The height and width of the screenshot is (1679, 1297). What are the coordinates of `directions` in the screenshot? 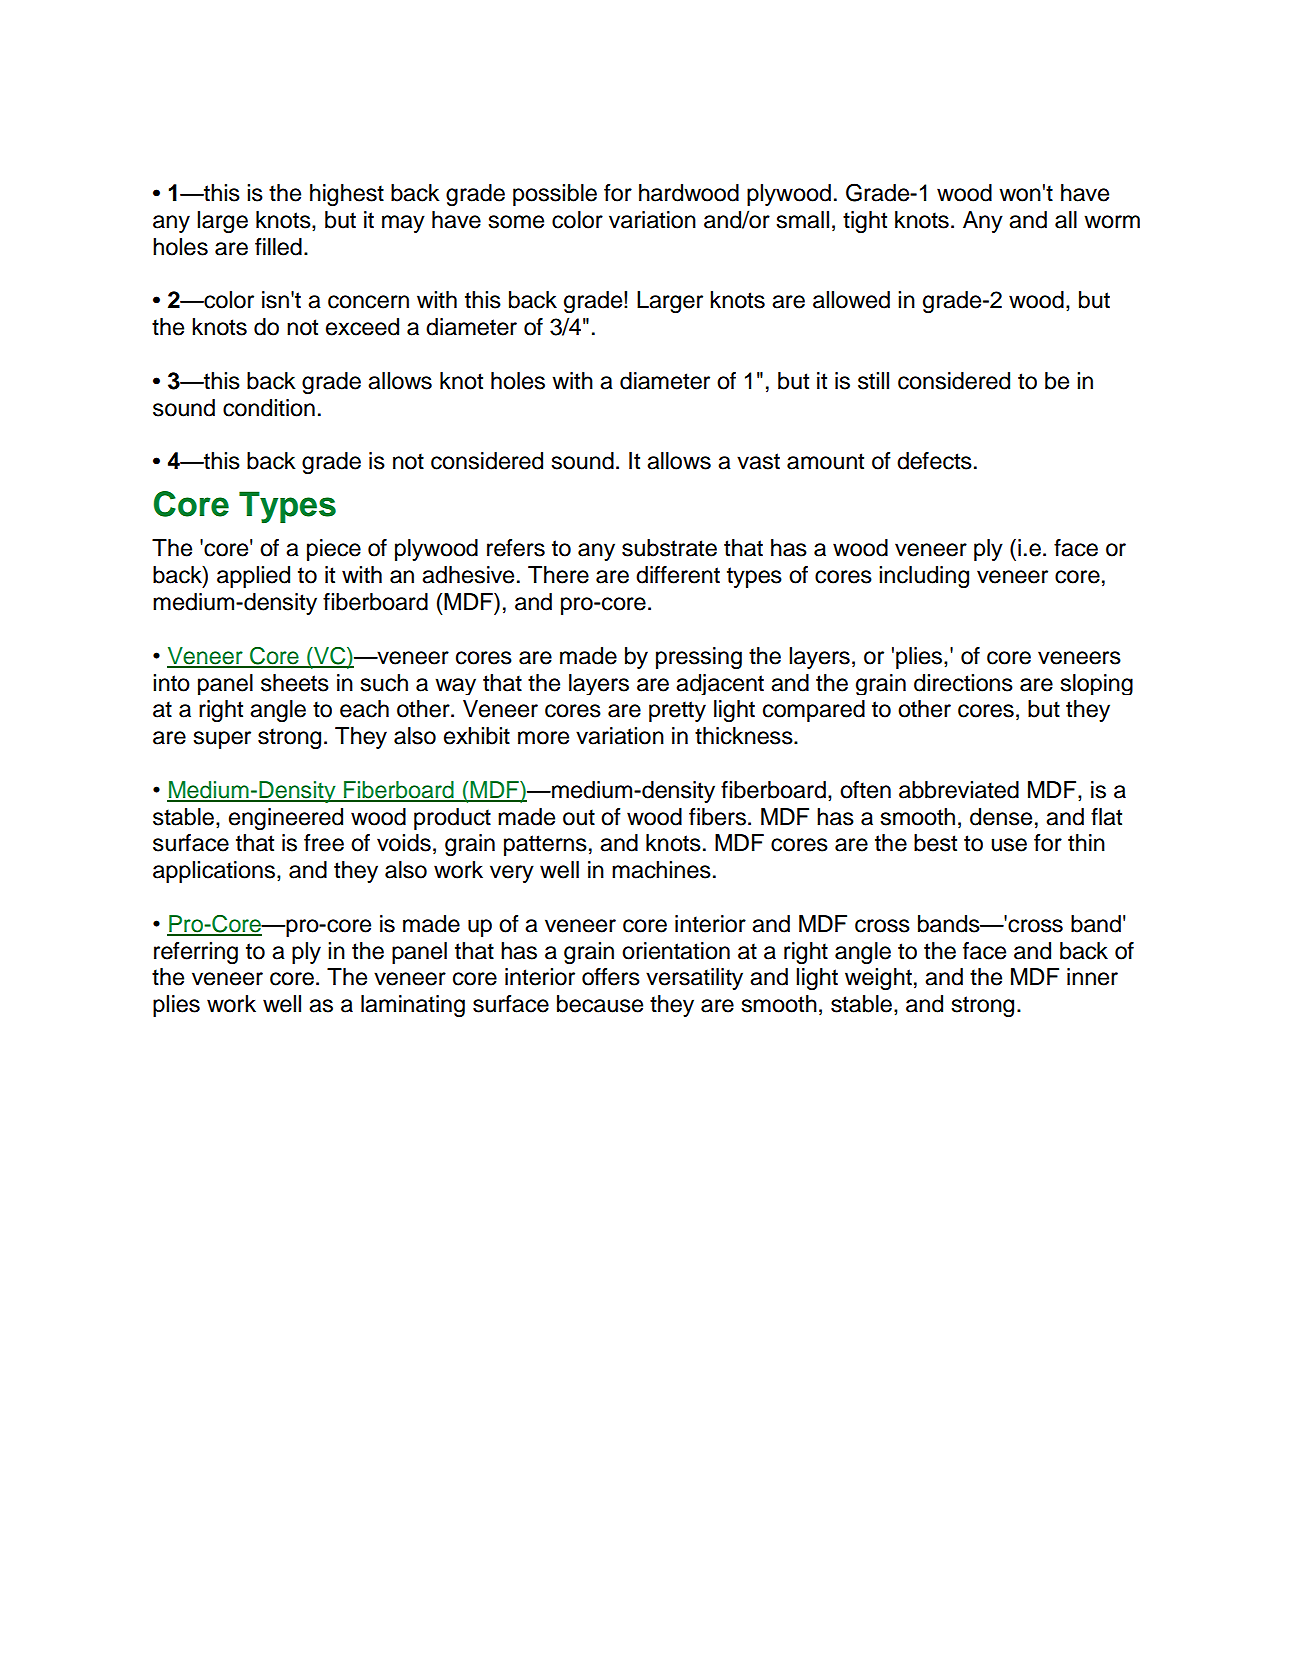 It's located at (963, 683).
